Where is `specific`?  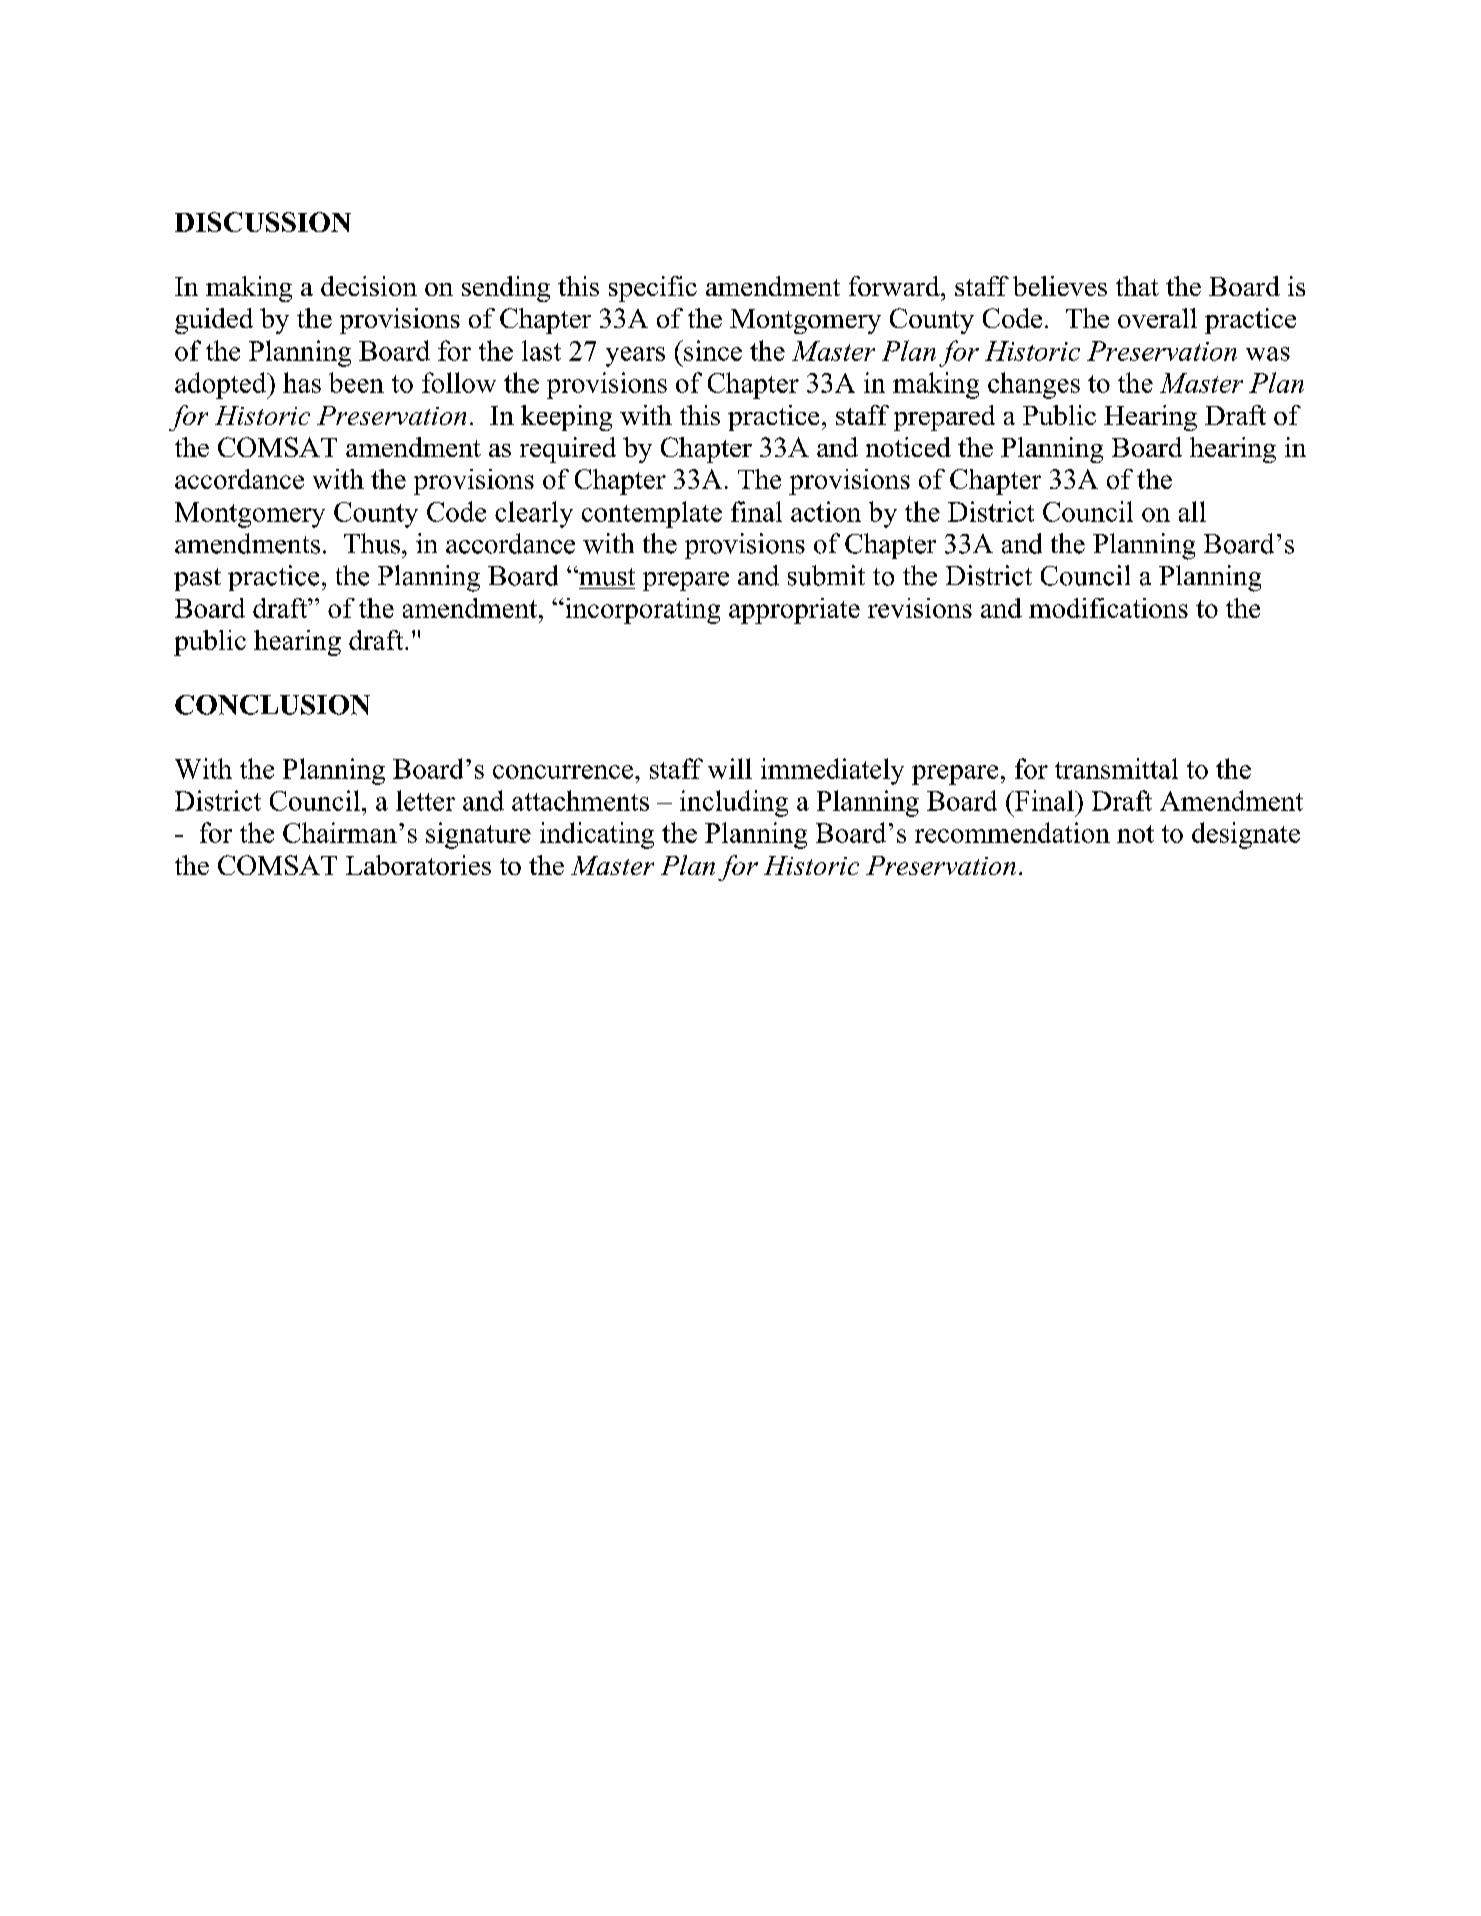 specific is located at coordinates (653, 289).
